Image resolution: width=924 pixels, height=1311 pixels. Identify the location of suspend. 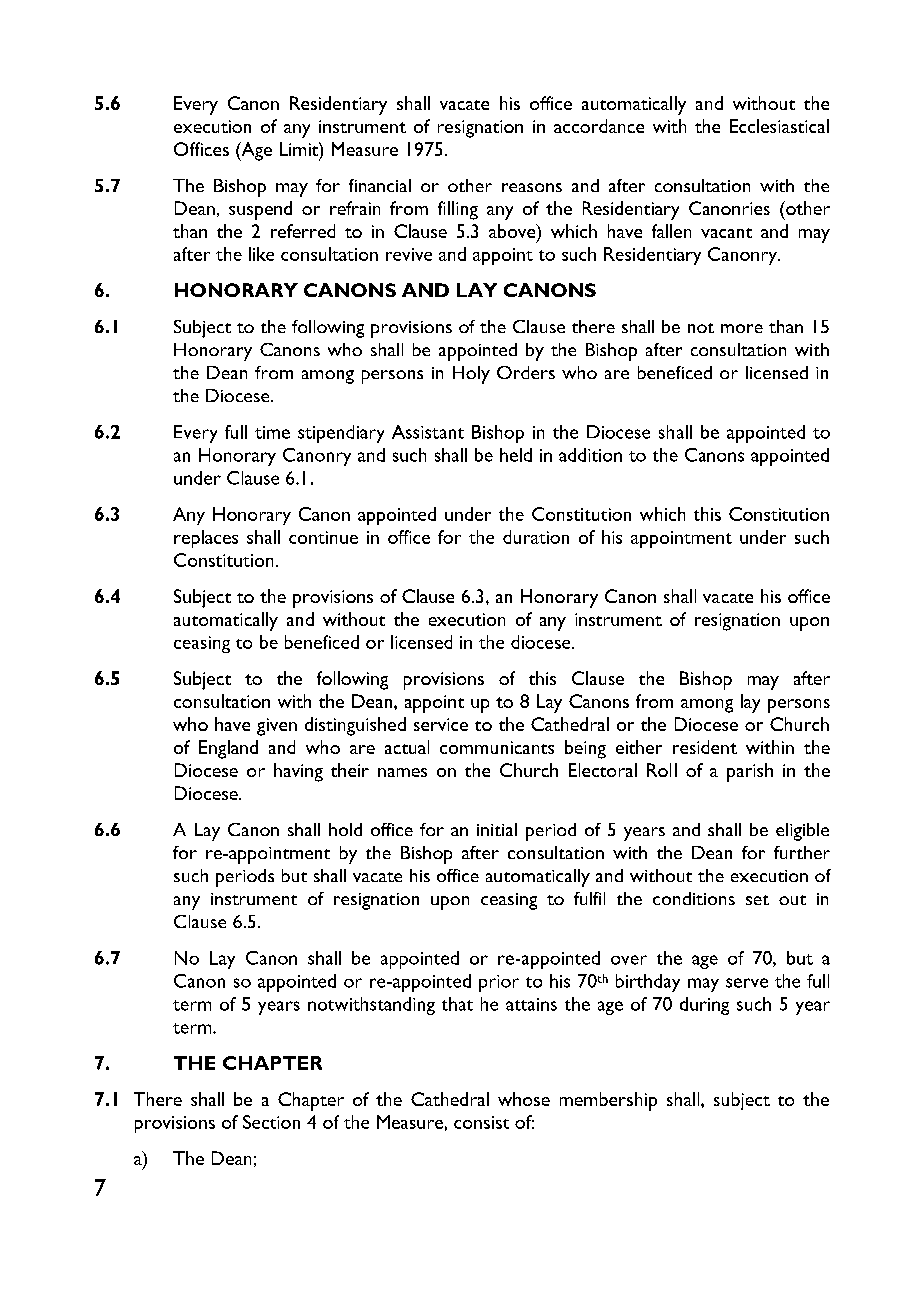
(260, 210).
